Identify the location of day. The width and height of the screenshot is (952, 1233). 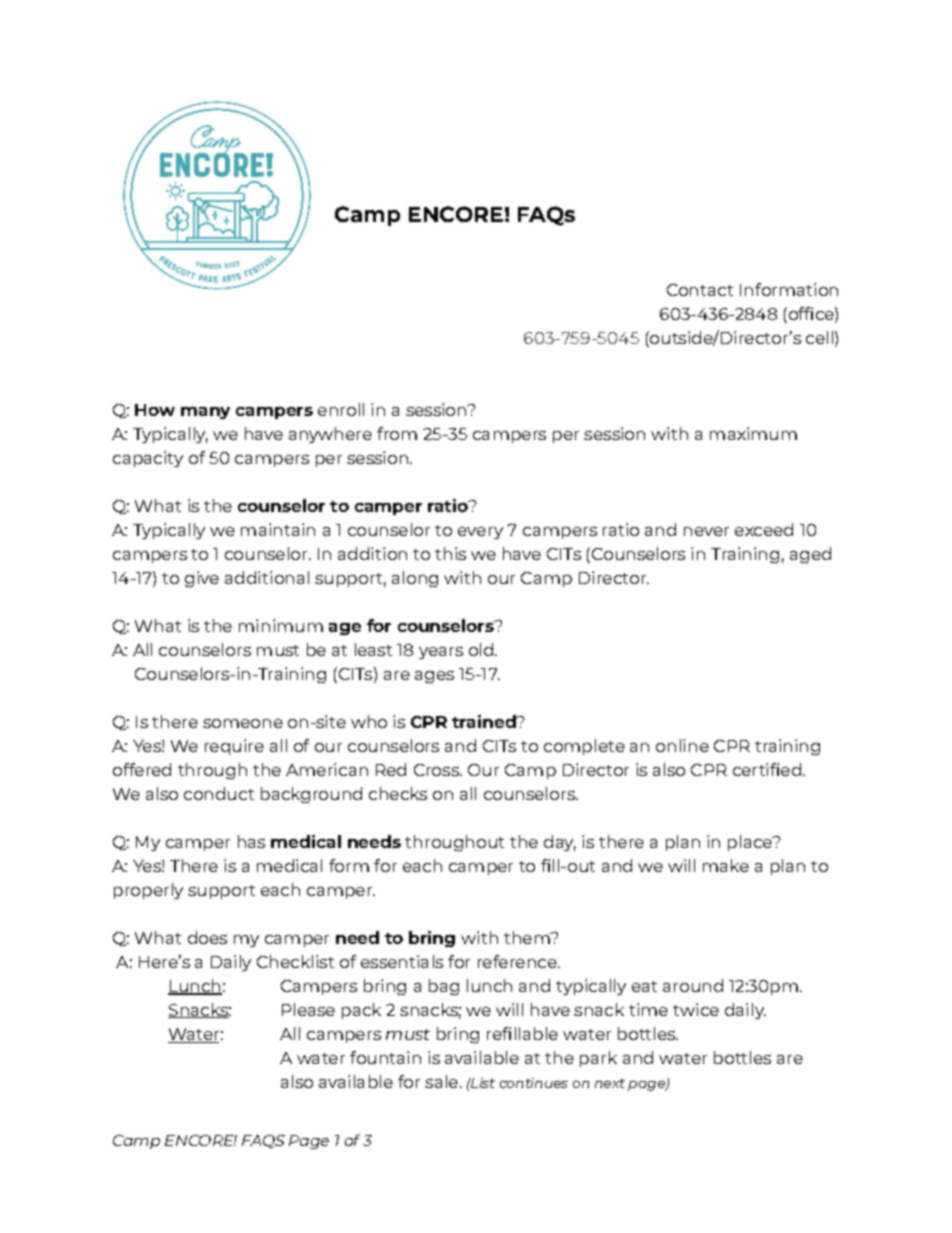
(560, 843).
